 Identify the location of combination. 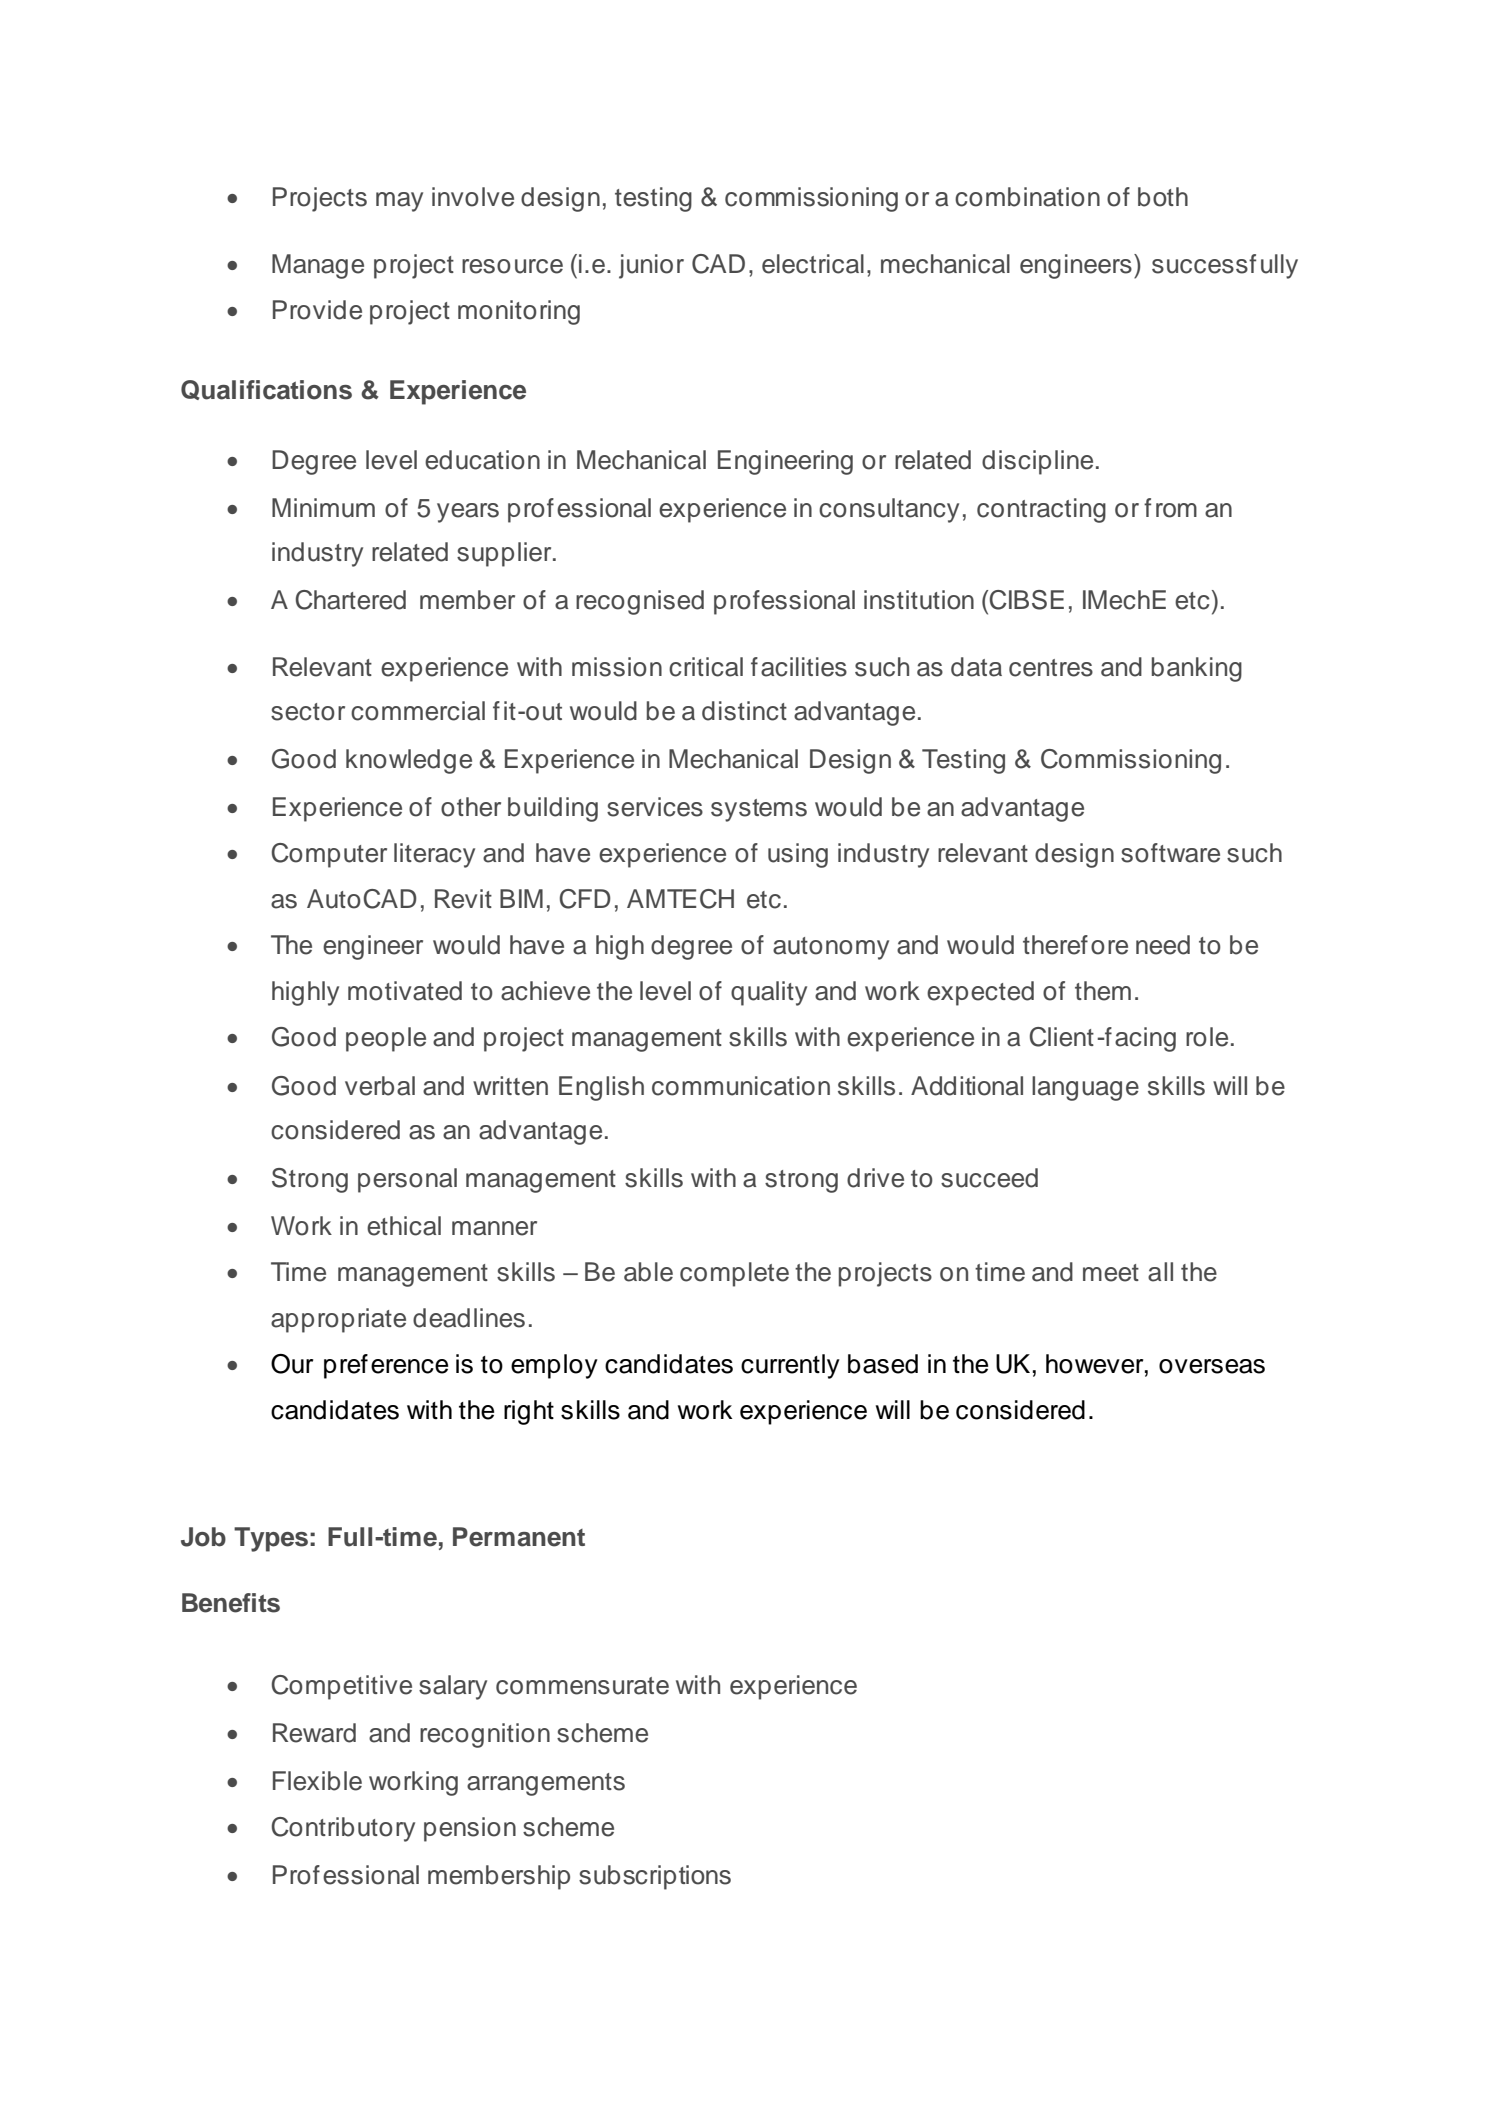
(1027, 197).
